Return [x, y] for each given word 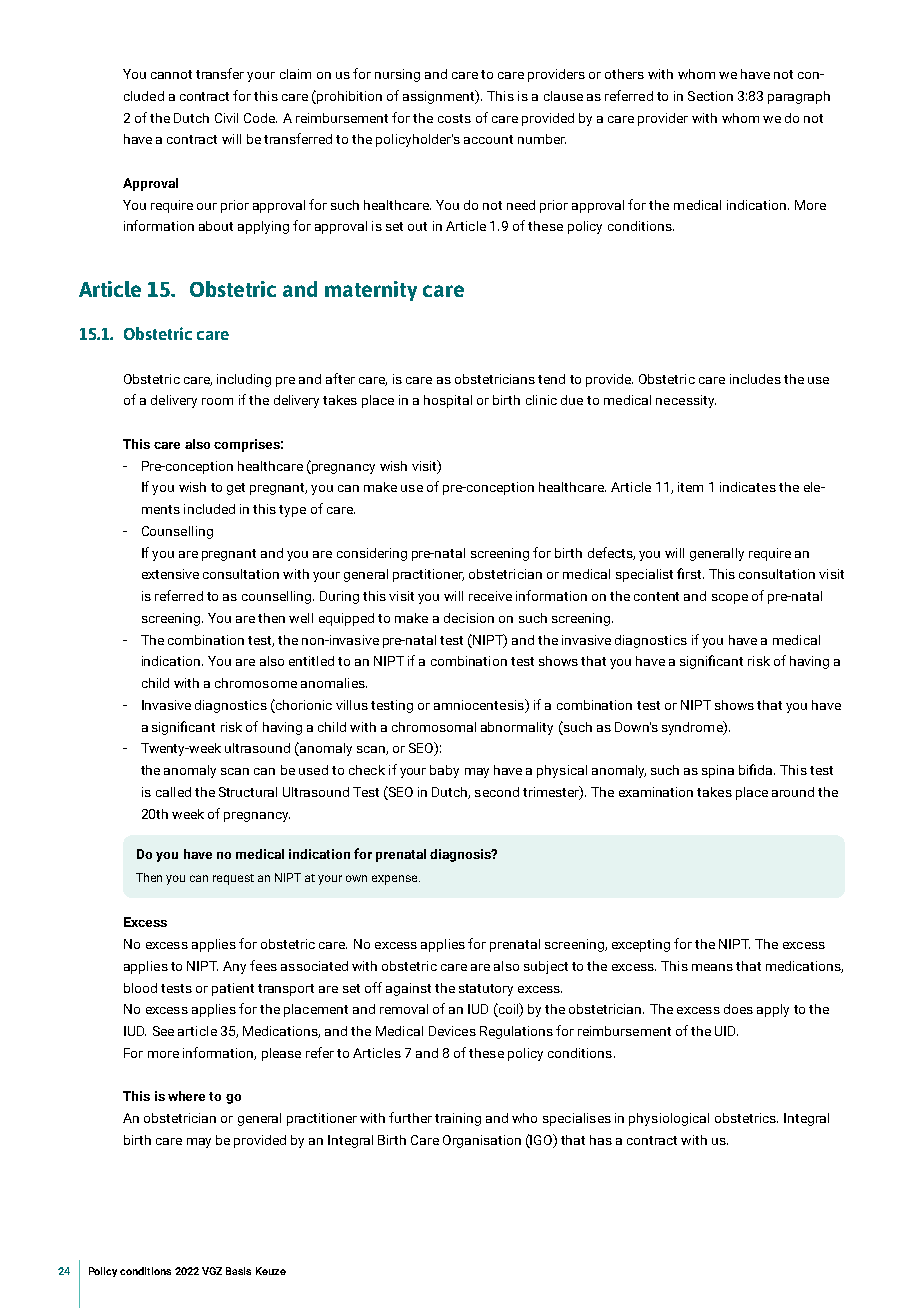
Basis [238, 1271]
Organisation [482, 1141]
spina [718, 771]
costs [454, 118]
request [233, 879]
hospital [448, 401]
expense [396, 880]
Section [710, 96]
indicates [748, 487]
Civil [226, 118]
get [236, 489]
